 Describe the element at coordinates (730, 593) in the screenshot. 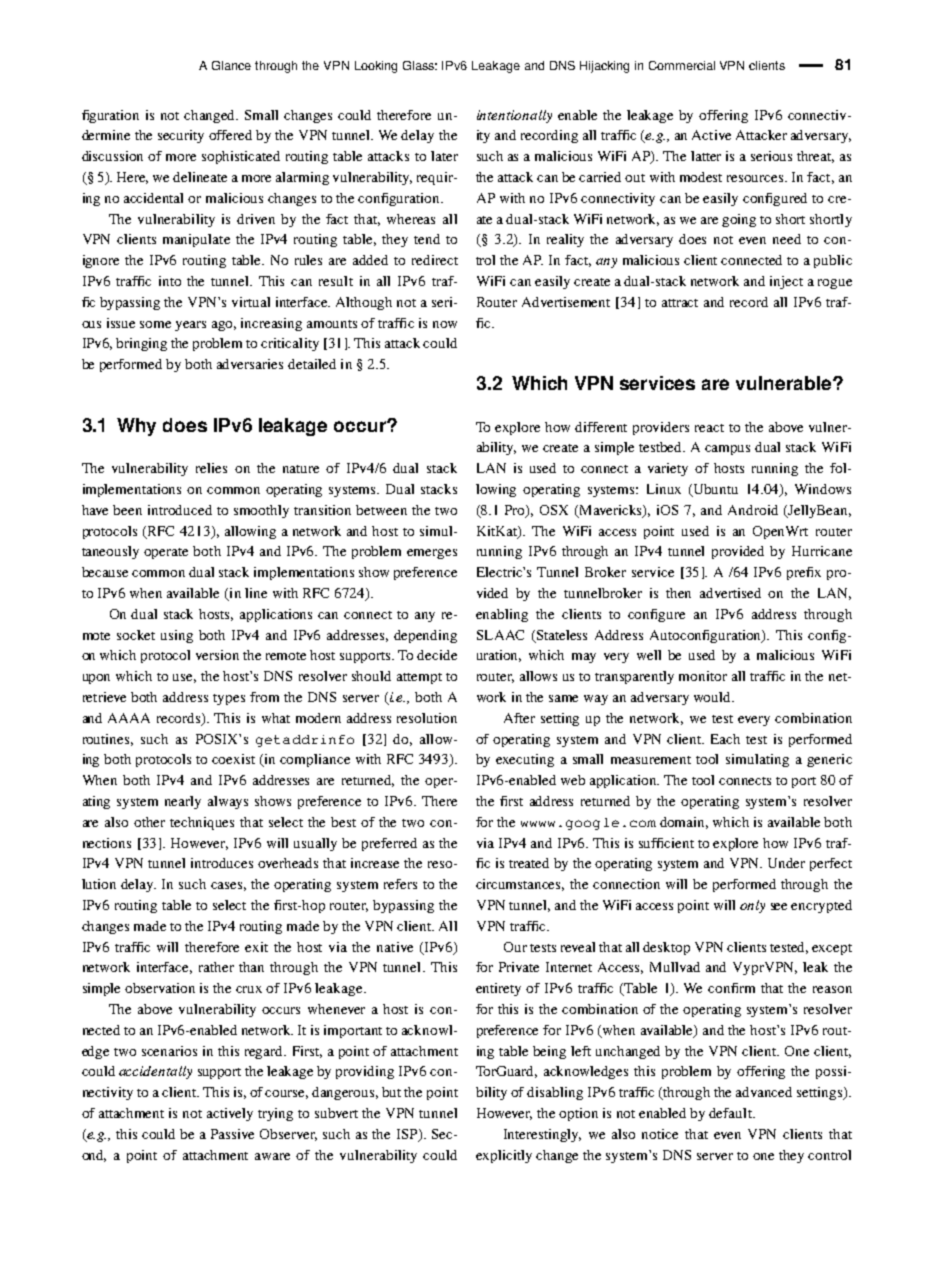

I see `advertised` at that location.
